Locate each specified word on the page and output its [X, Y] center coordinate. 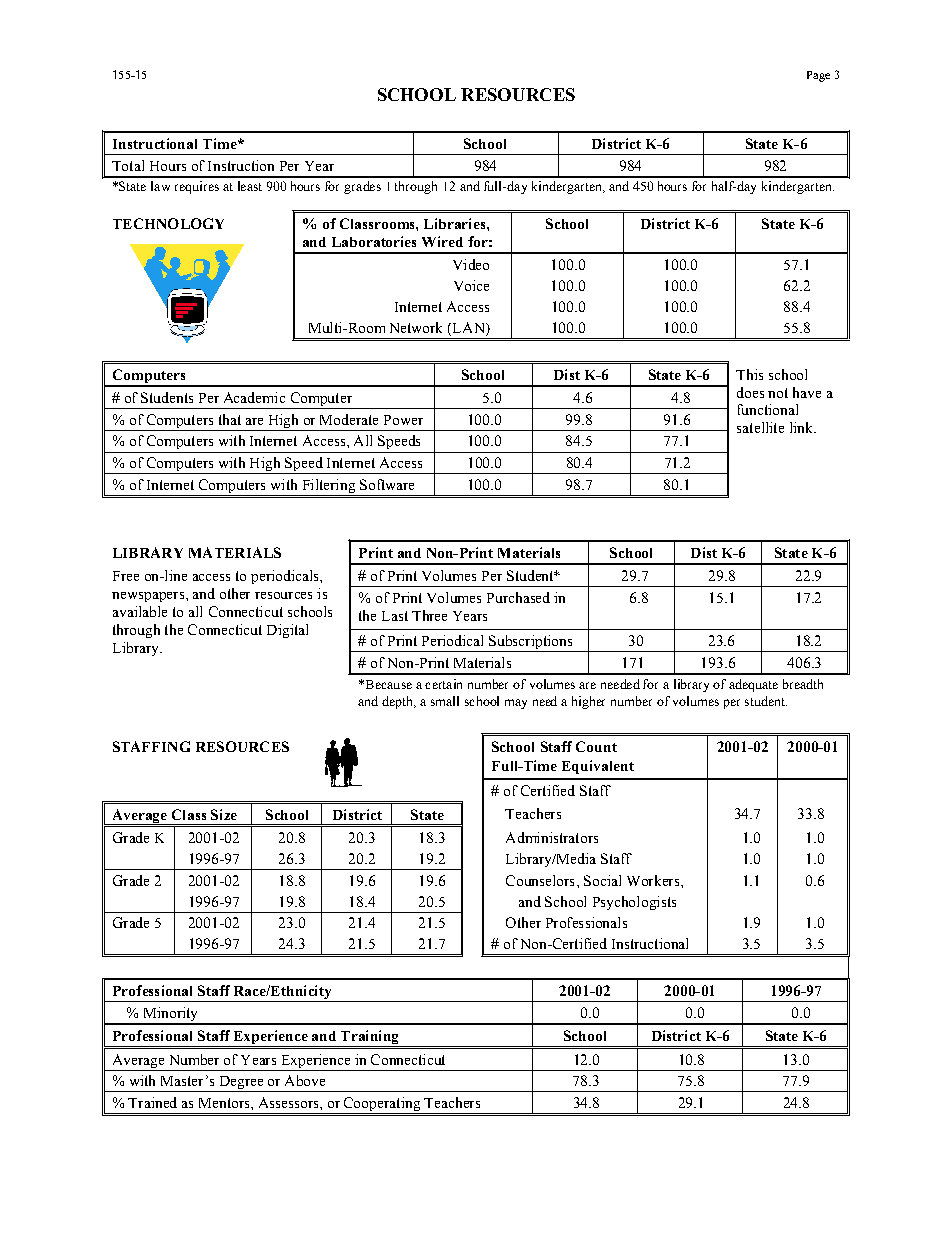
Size [224, 814]
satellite [760, 427]
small [445, 701]
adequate [753, 685]
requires [197, 187]
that [230, 419]
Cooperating [382, 1105]
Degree [241, 1084]
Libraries [456, 223]
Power [403, 420]
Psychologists [634, 903]
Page [818, 76]
